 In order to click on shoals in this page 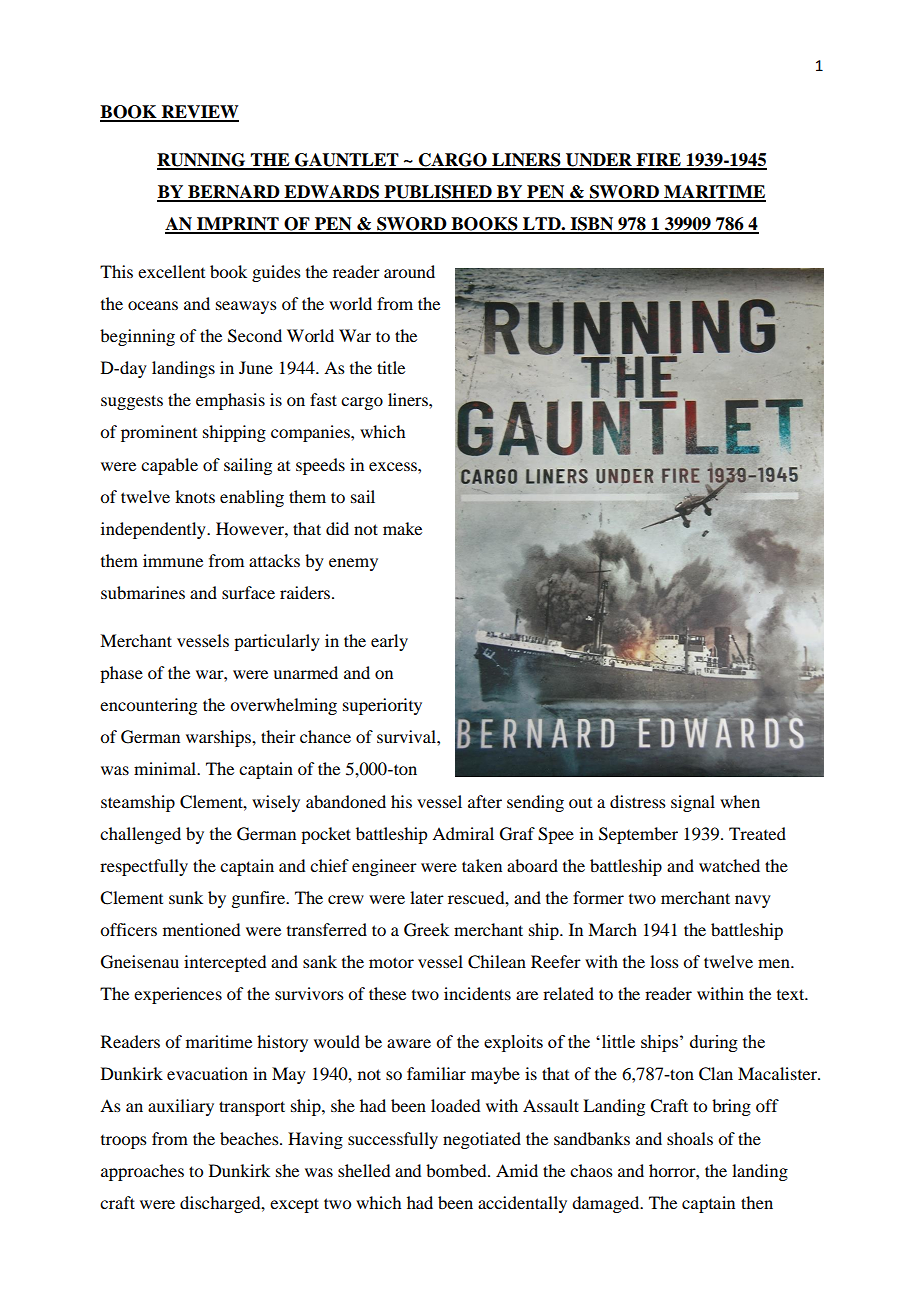, I will do `click(690, 1138)`.
